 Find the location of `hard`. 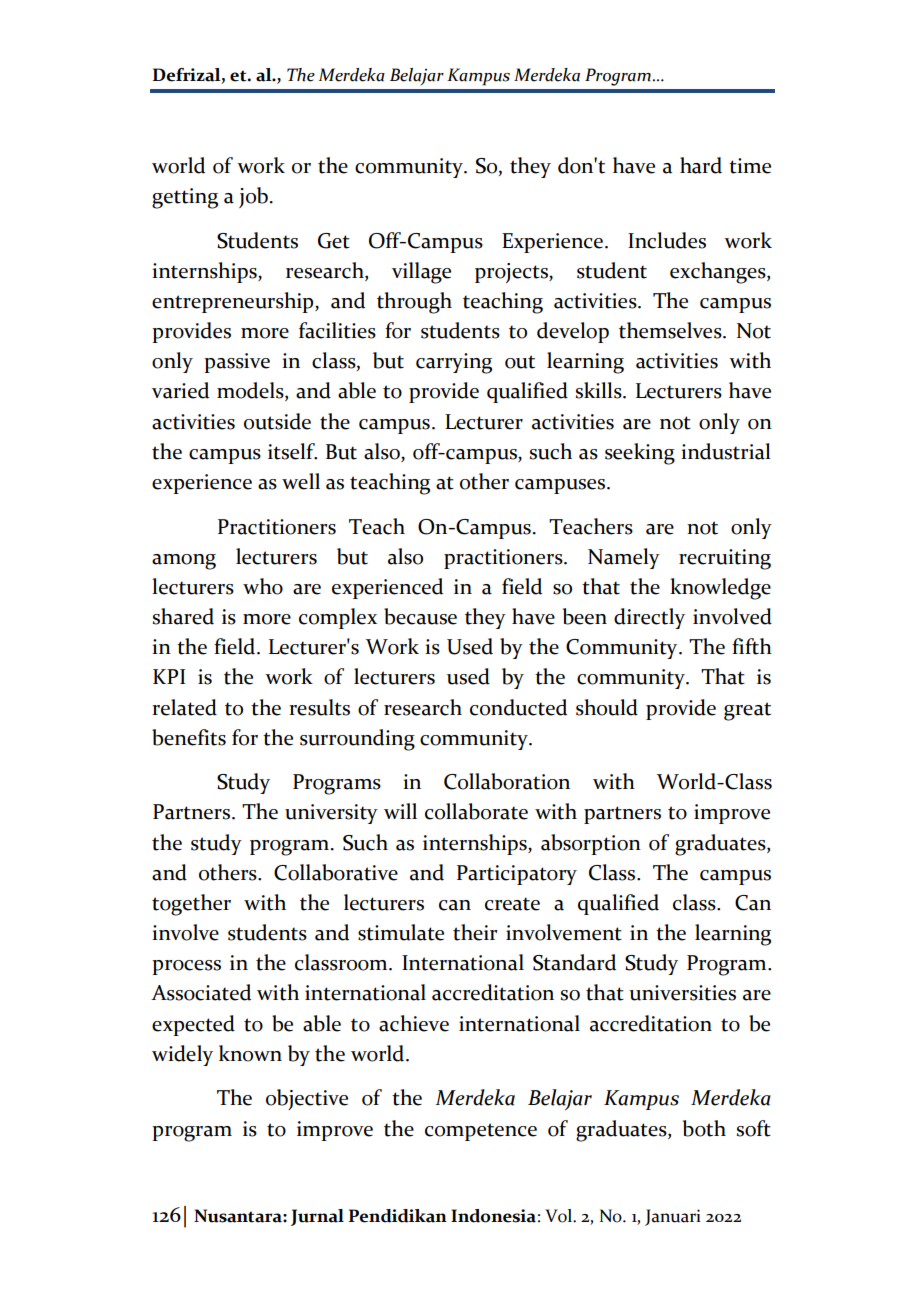

hard is located at coordinates (701, 165).
